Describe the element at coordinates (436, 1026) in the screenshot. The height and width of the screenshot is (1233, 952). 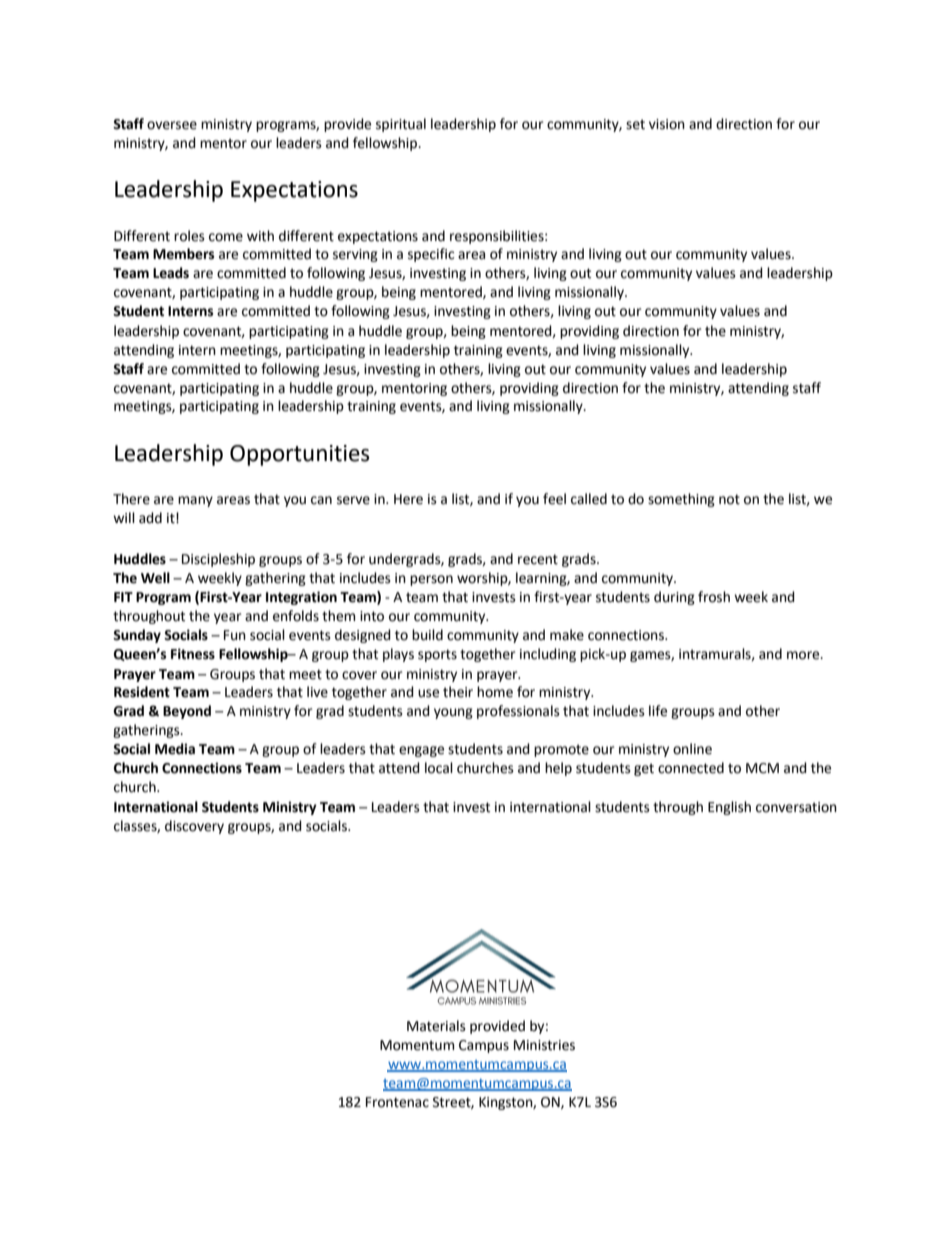
I see `Materials` at that location.
